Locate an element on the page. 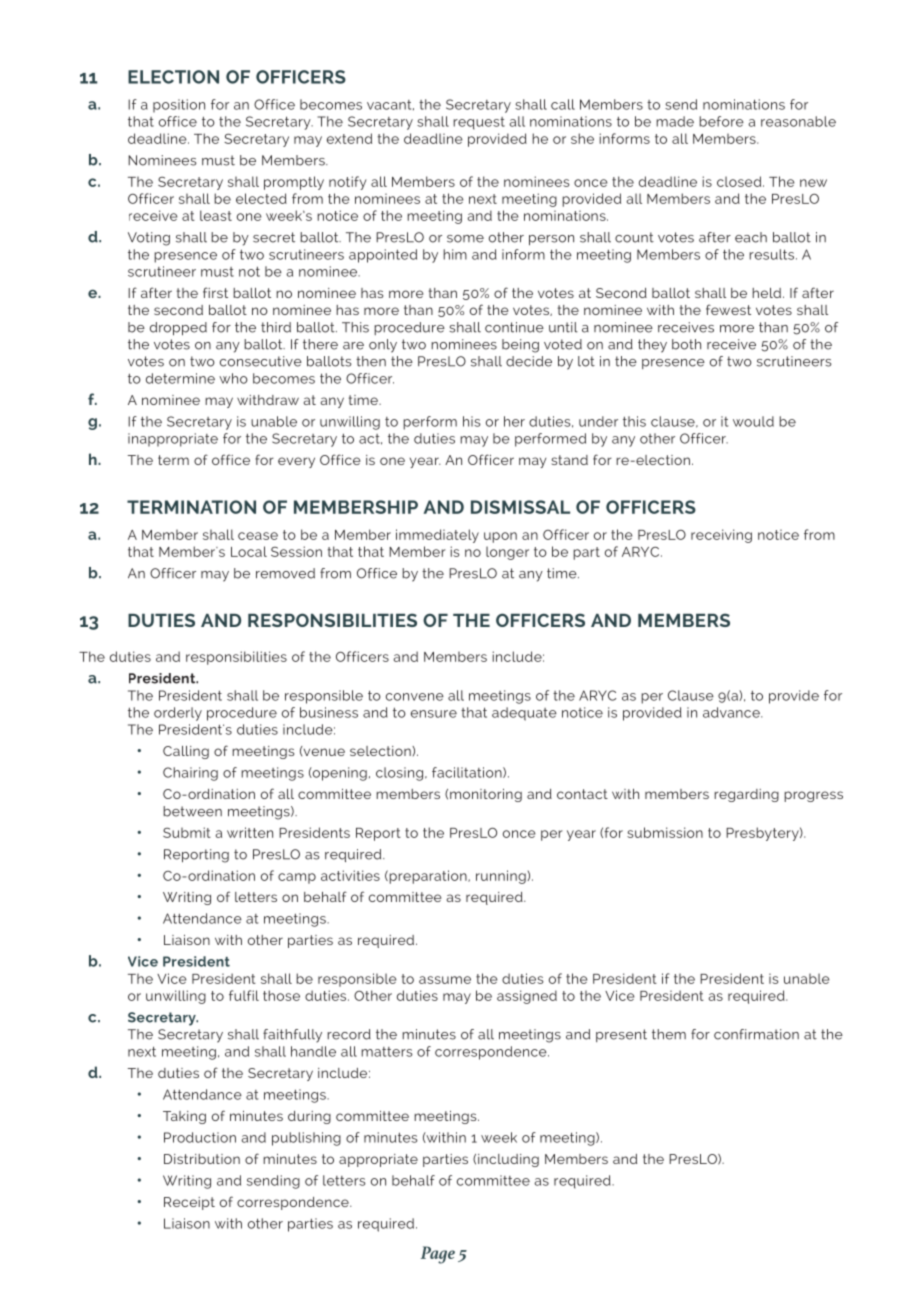  before is located at coordinates (721, 121).
